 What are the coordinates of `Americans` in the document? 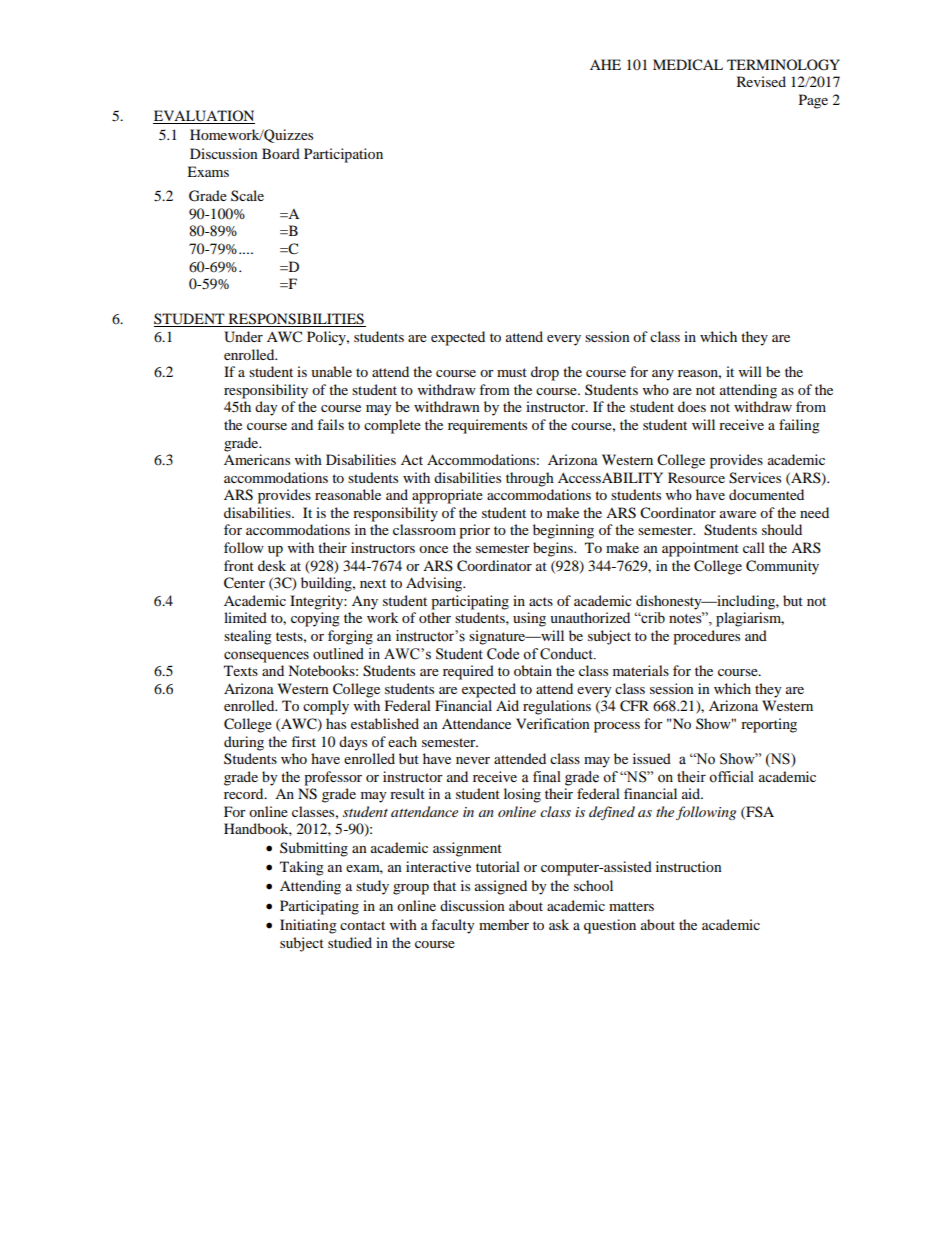 It's located at (257, 459).
